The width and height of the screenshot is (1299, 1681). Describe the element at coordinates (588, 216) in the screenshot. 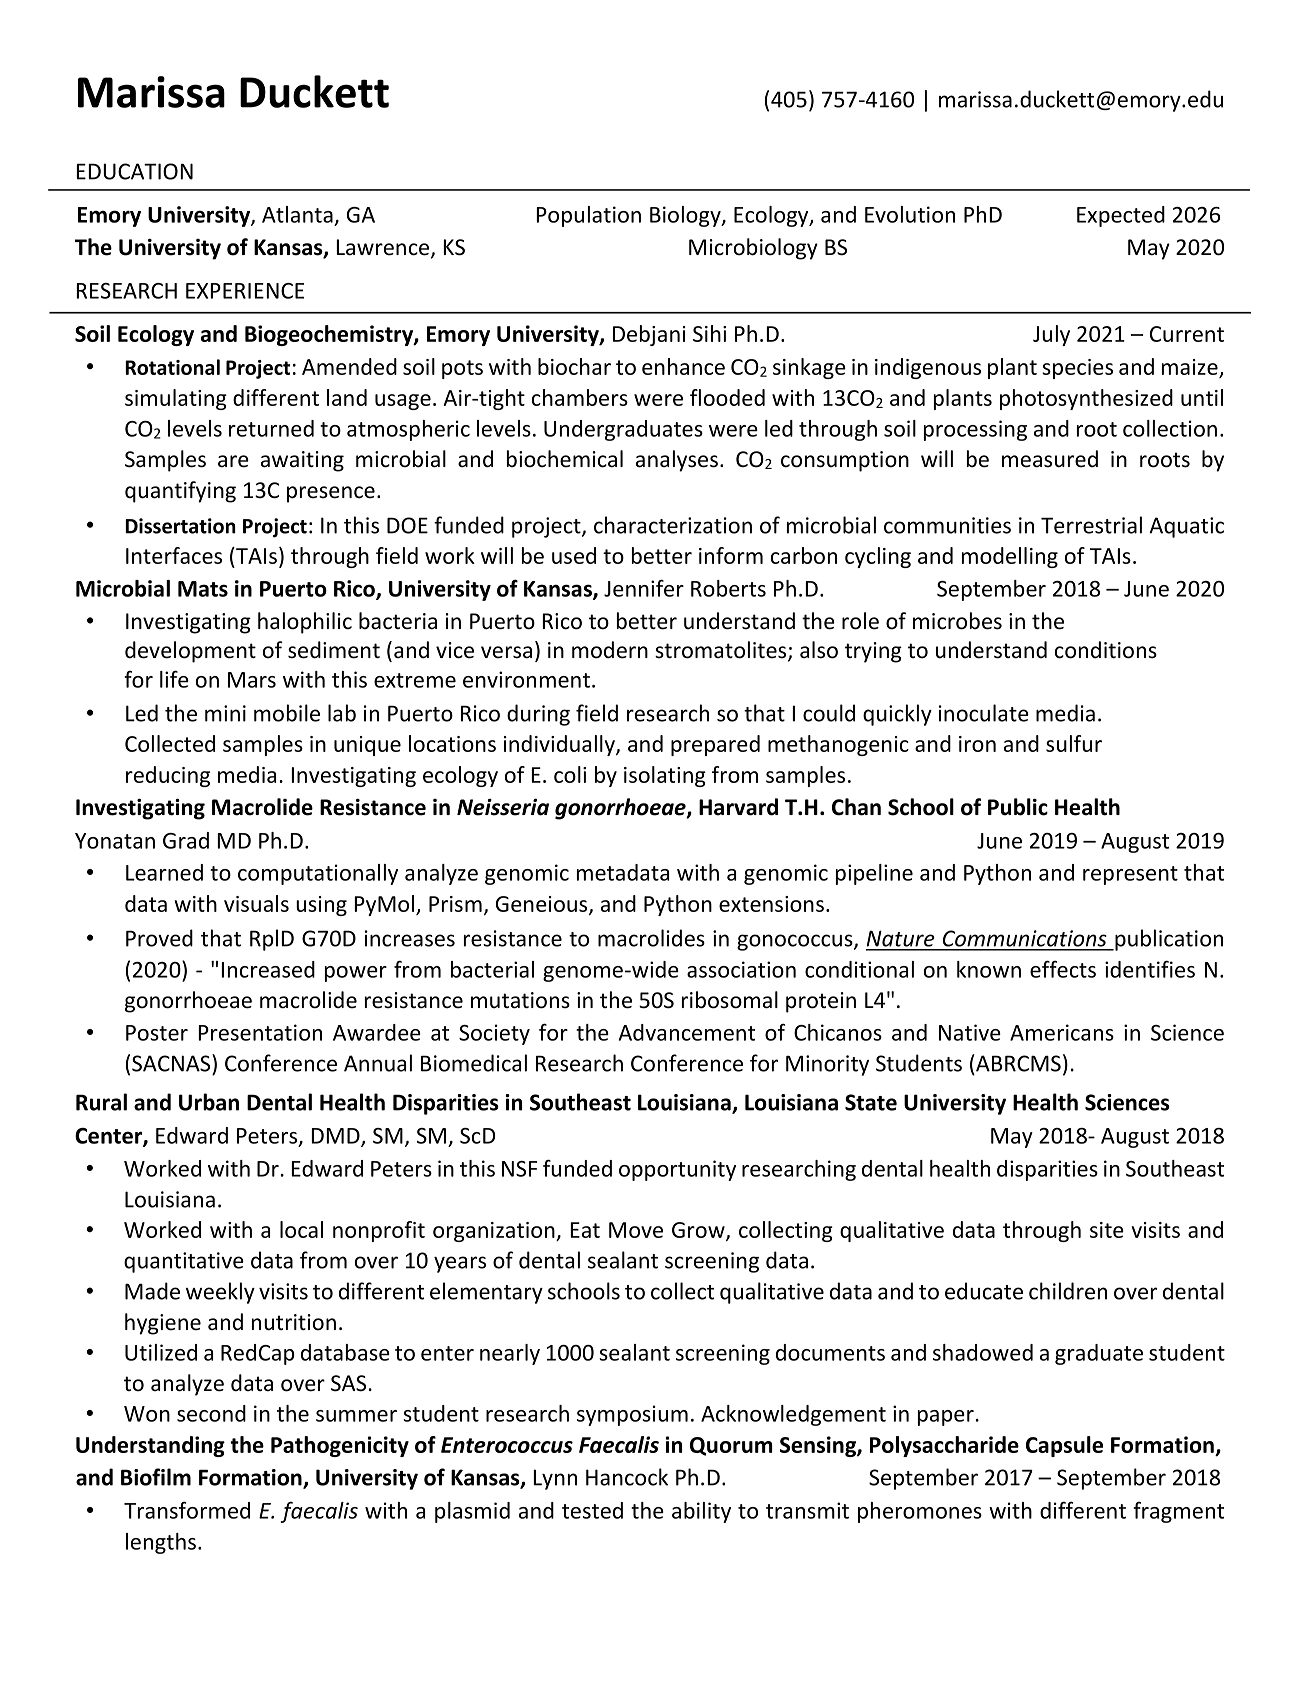

I see `Population` at that location.
